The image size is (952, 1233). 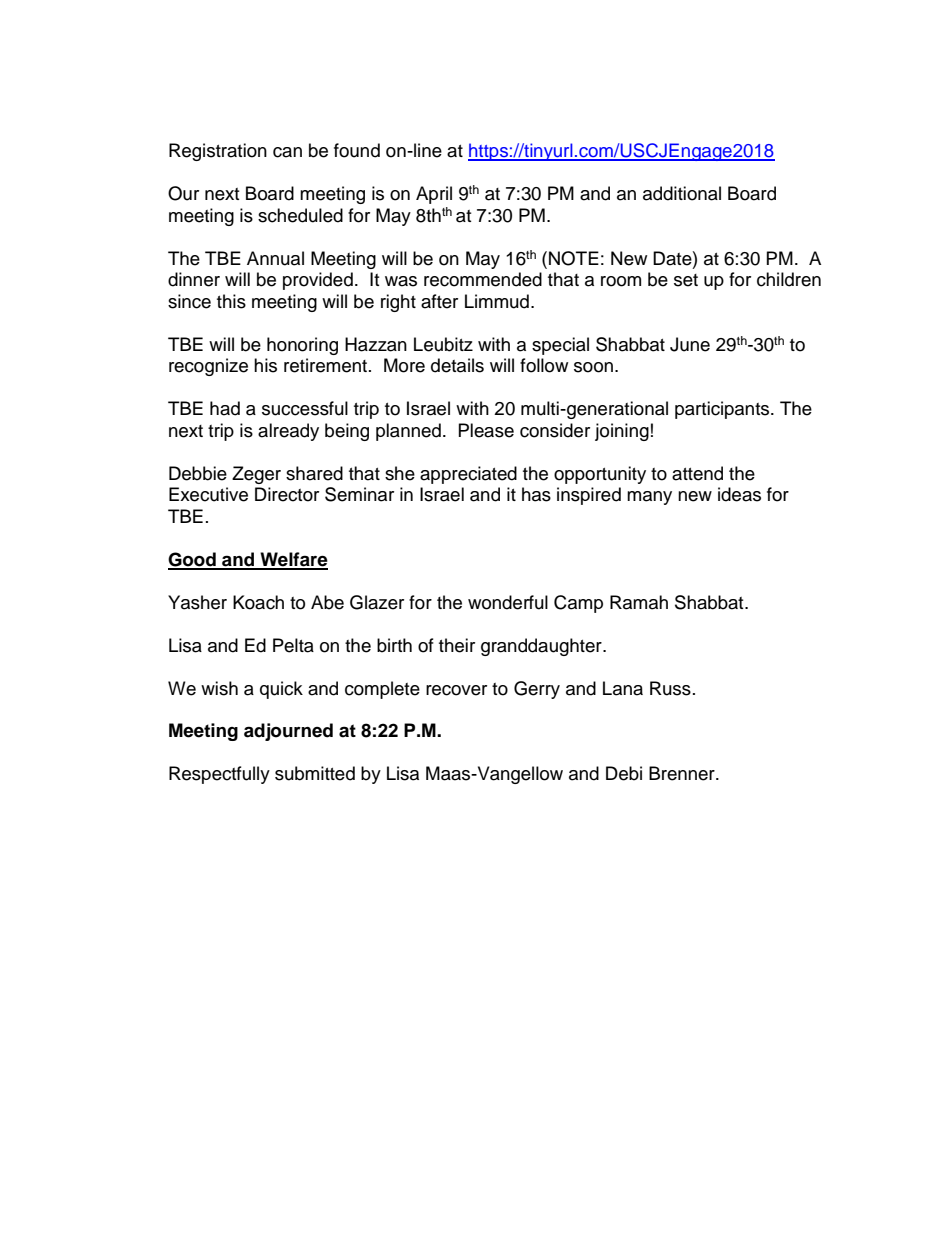 What do you see at coordinates (468, 475) in the page?
I see `appreciated` at bounding box center [468, 475].
